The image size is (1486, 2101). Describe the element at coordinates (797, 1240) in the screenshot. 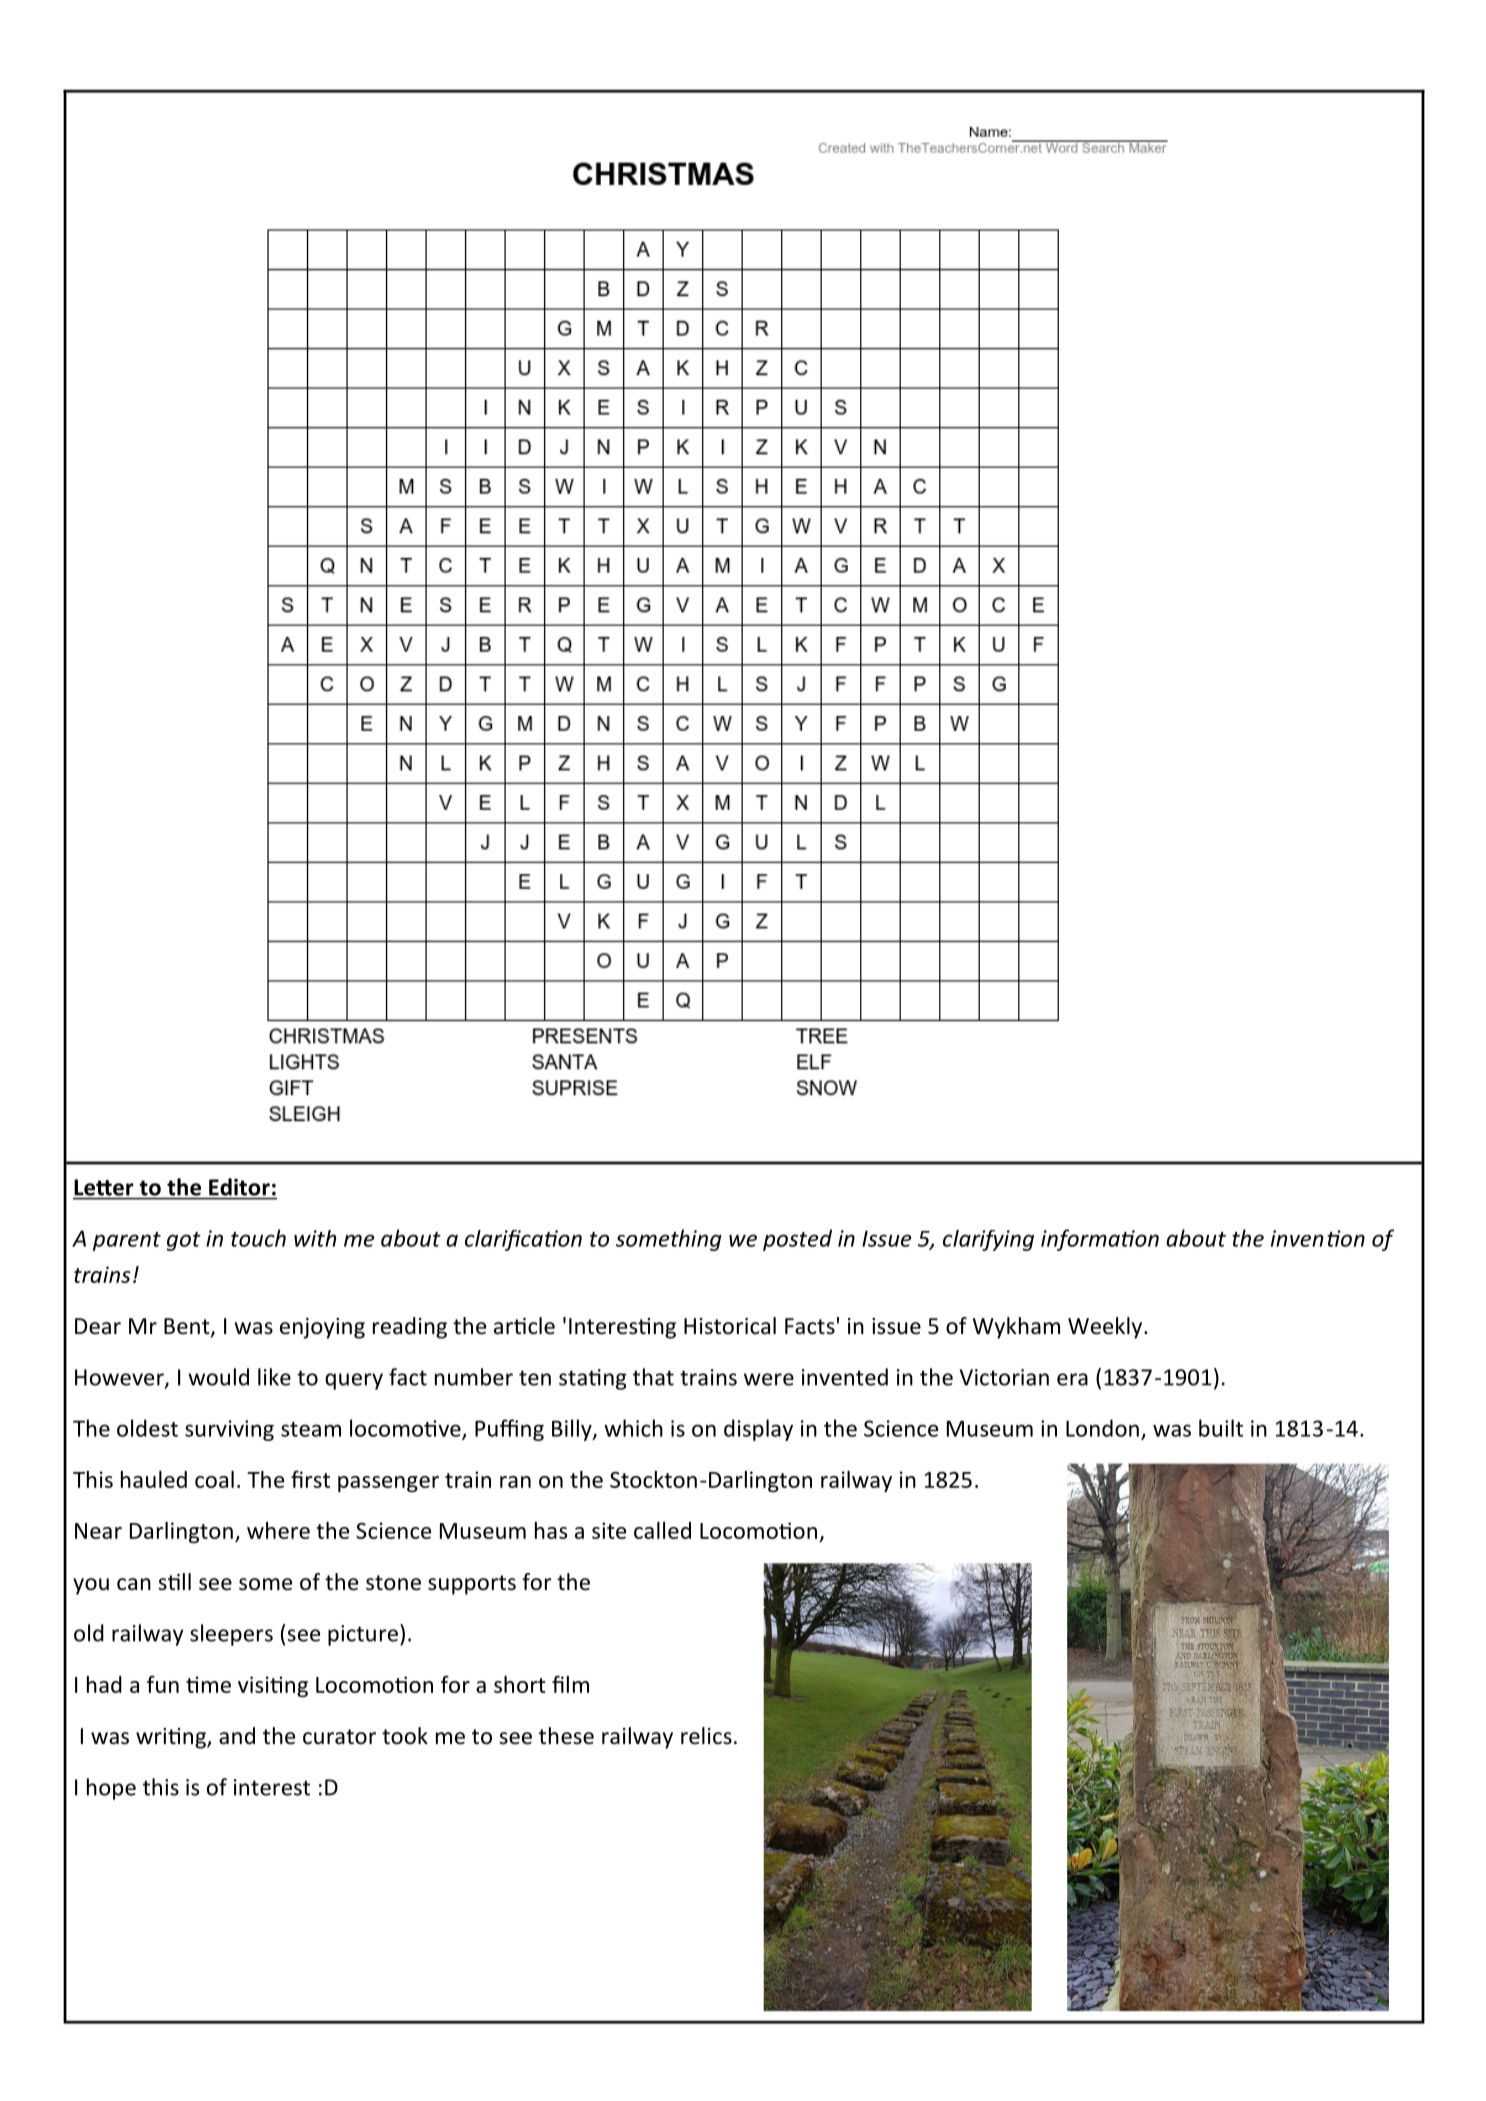

I see `posted` at that location.
